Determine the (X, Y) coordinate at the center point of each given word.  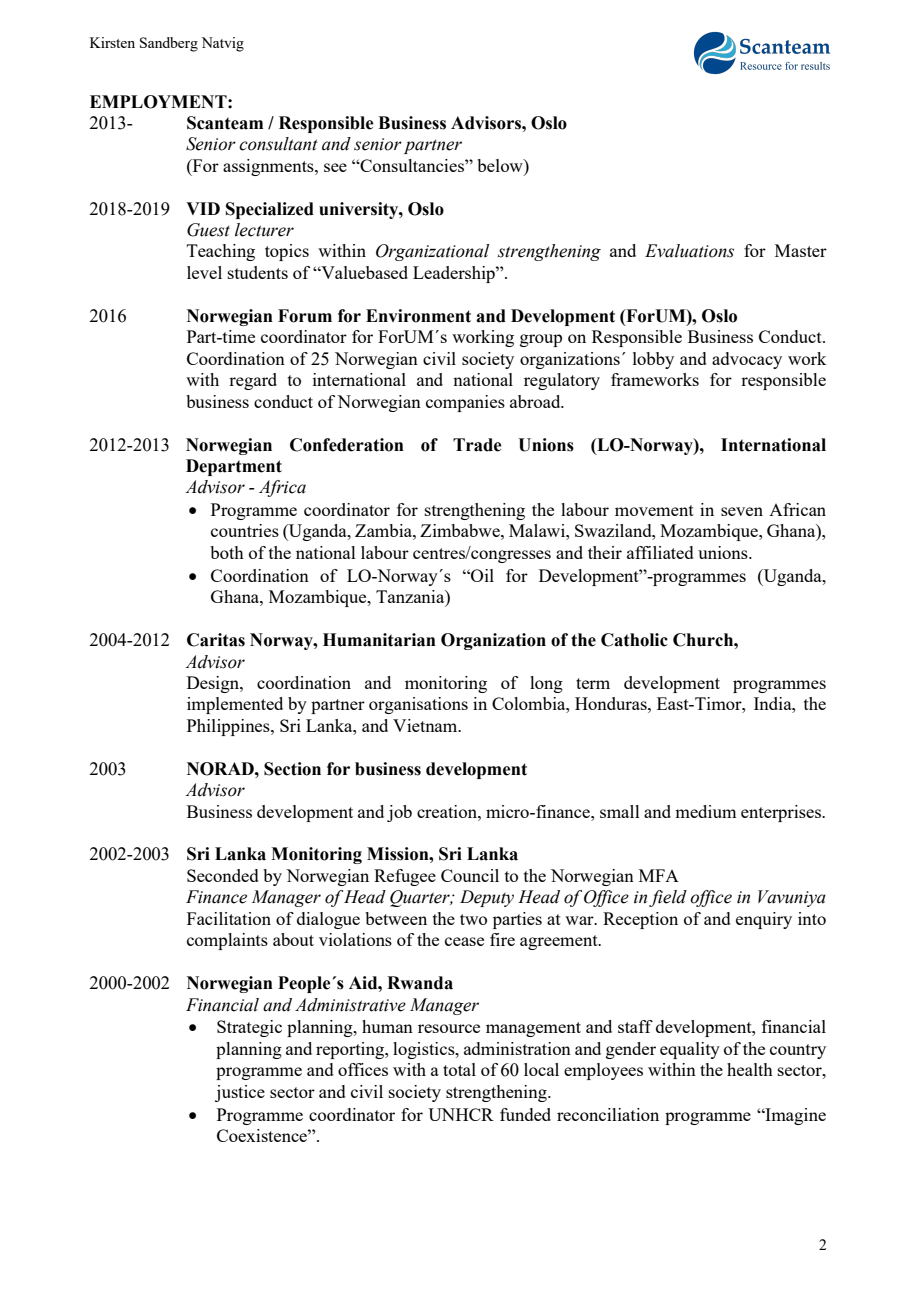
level (204, 272)
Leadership (455, 274)
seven (742, 511)
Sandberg (169, 44)
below (501, 165)
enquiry (764, 920)
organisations (418, 705)
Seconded (223, 875)
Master (801, 250)
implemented (235, 705)
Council (470, 875)
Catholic (634, 640)
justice (240, 1093)
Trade (477, 445)
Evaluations (689, 251)
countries (245, 530)
